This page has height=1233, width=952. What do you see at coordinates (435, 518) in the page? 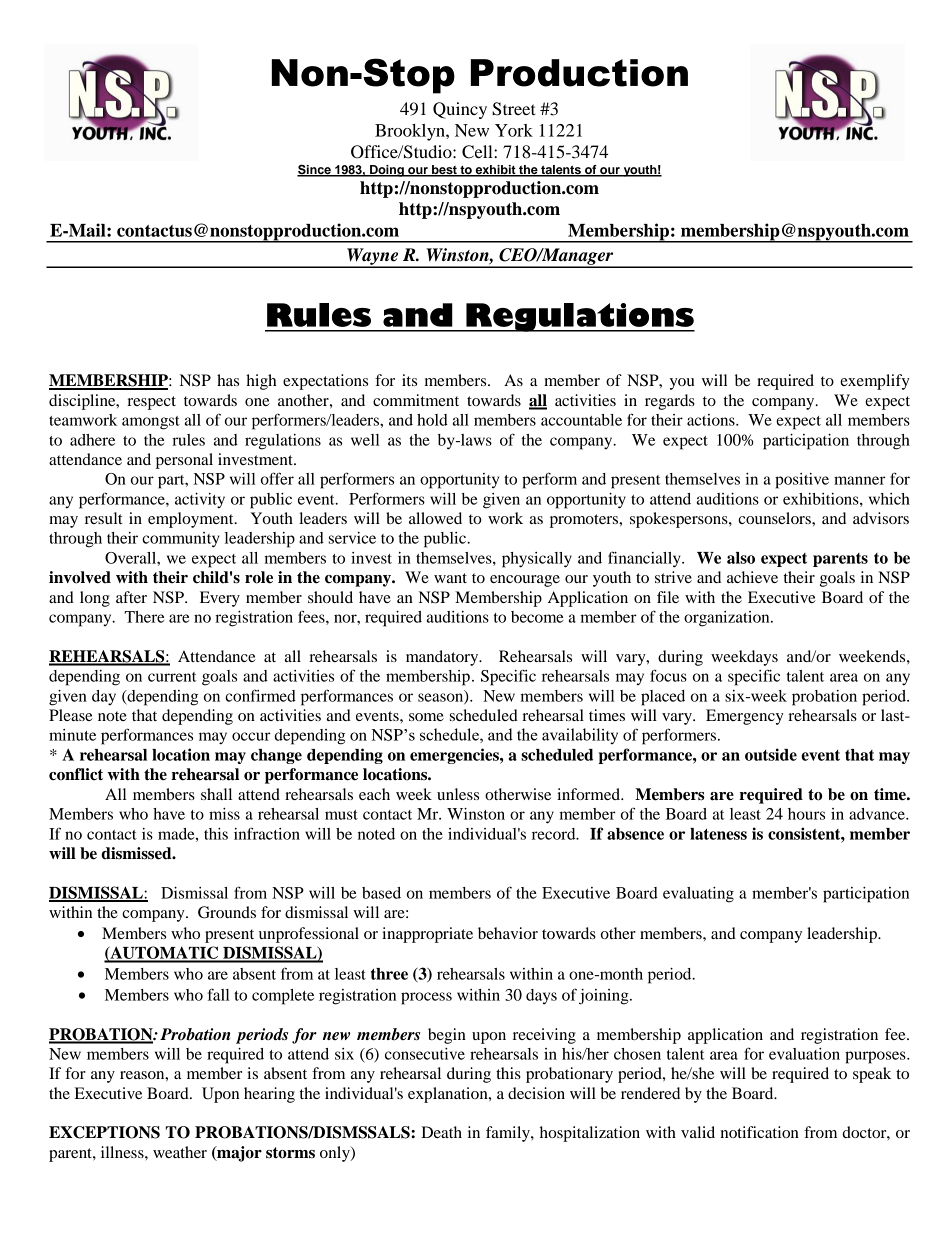
I see `allowed` at bounding box center [435, 518].
